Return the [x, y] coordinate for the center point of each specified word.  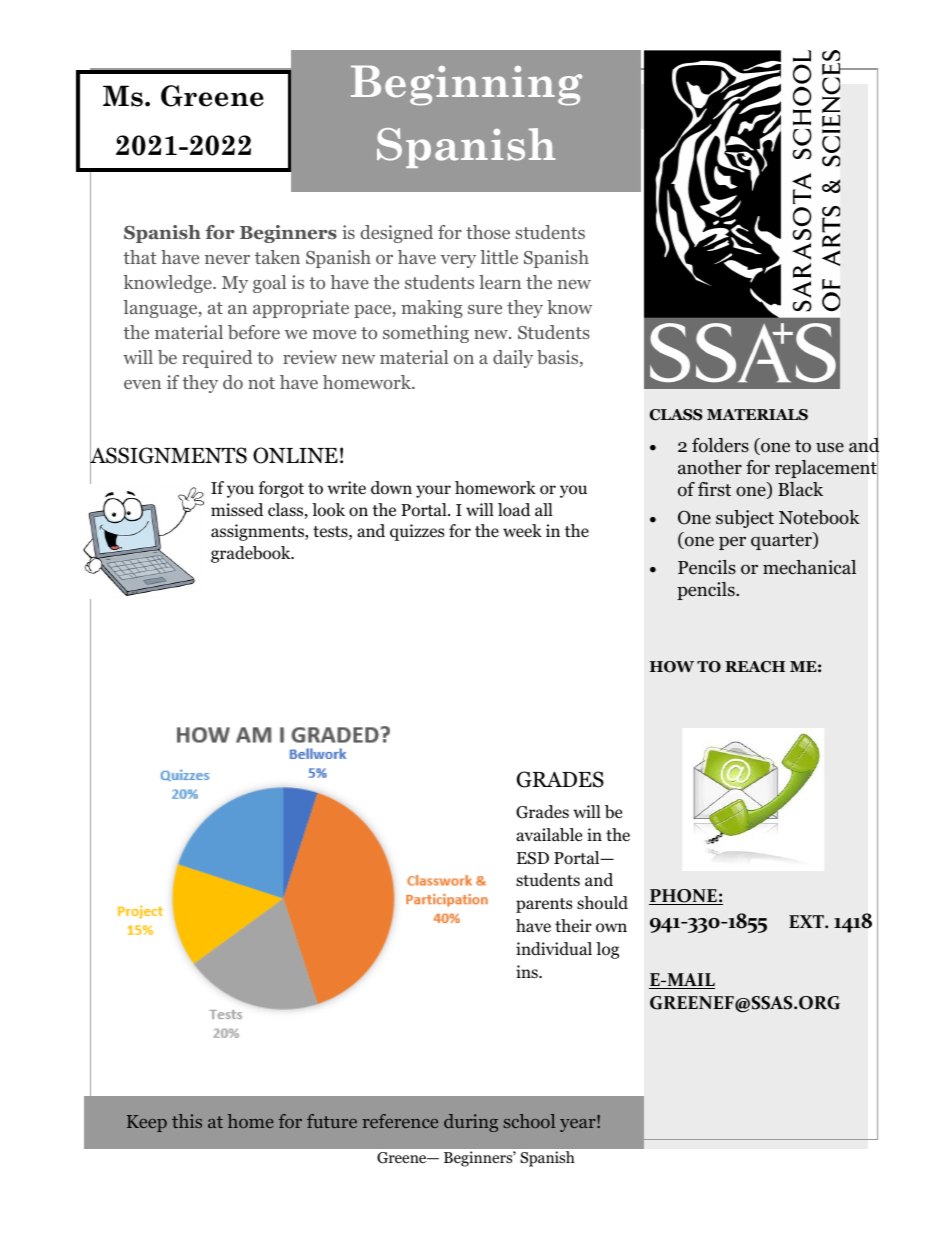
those [488, 232]
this [187, 1121]
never [227, 259]
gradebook [252, 554]
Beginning [466, 85]
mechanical [809, 567]
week [522, 531]
